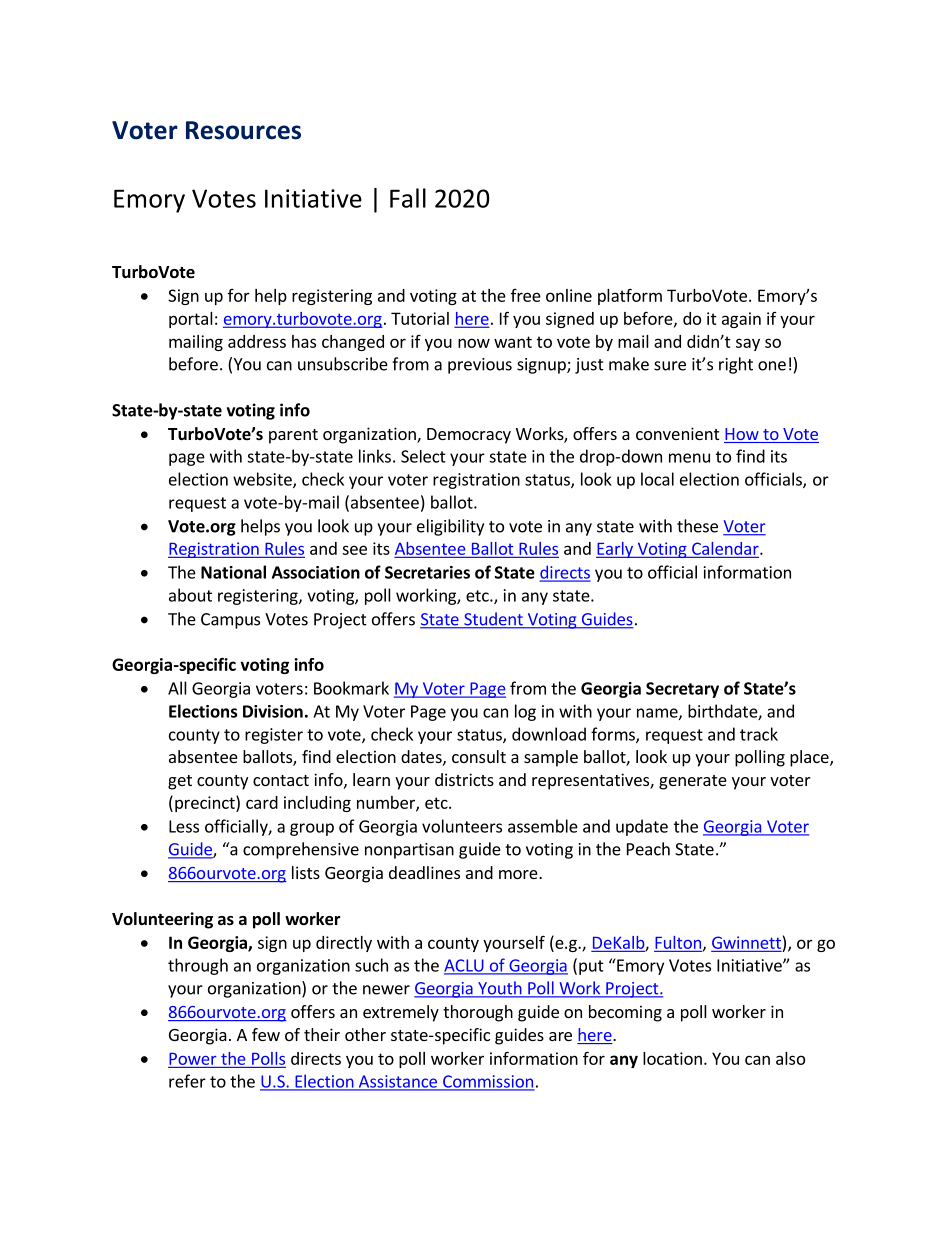 This document has width=952, height=1233. Describe the element at coordinates (230, 621) in the document. I see `Campus` at that location.
